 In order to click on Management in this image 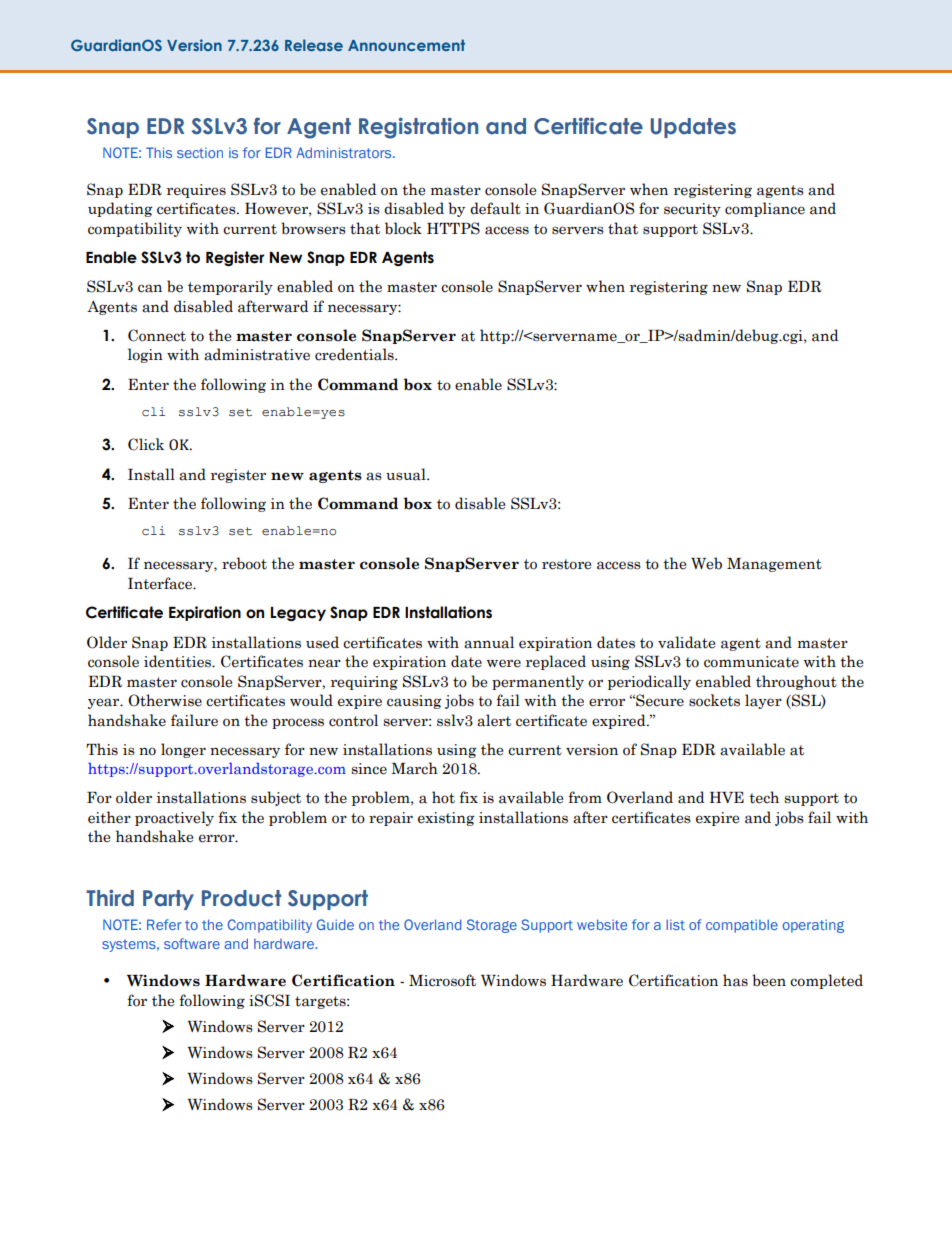, I will do `click(774, 565)`.
